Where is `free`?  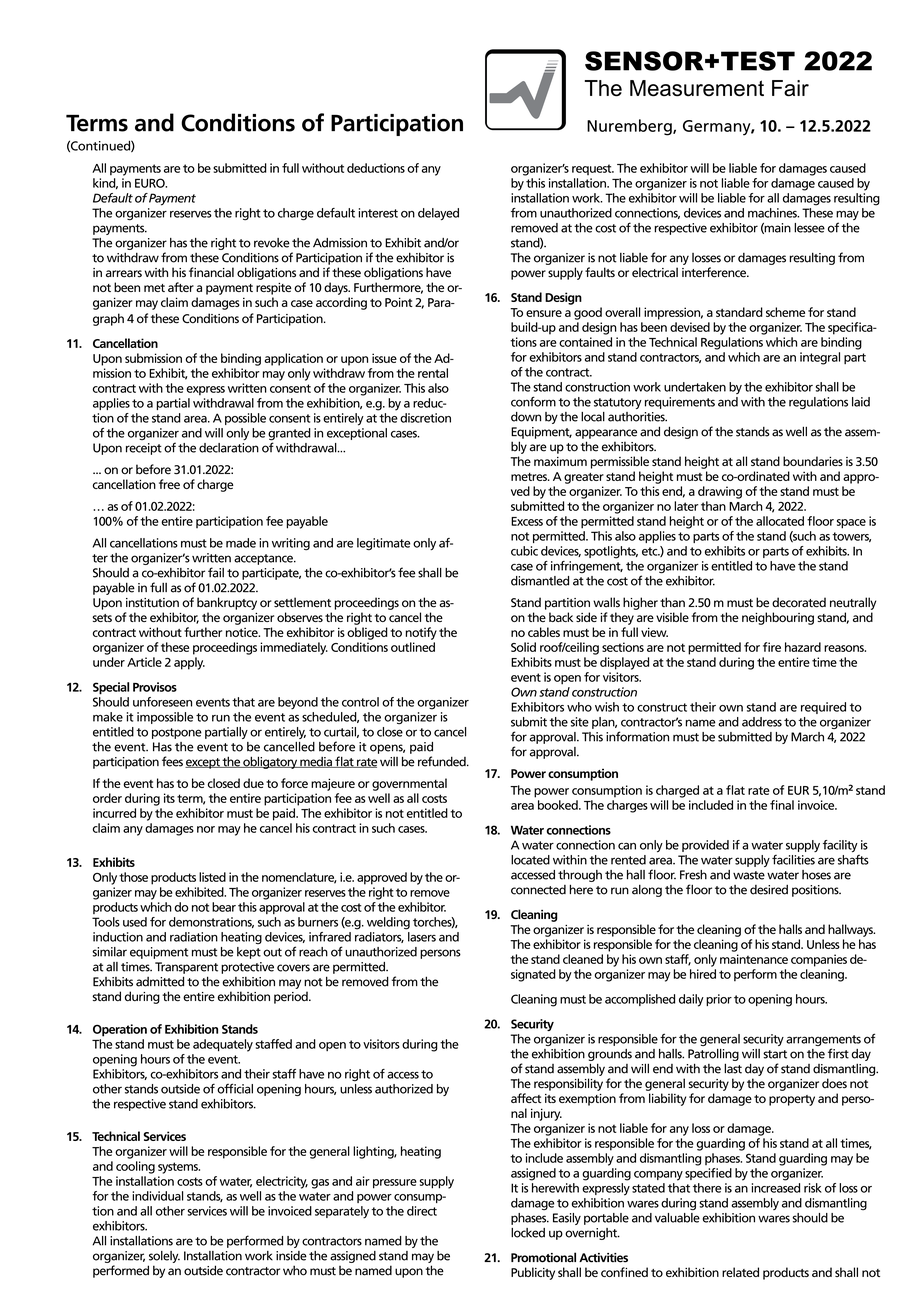
free is located at coordinates (169, 484).
